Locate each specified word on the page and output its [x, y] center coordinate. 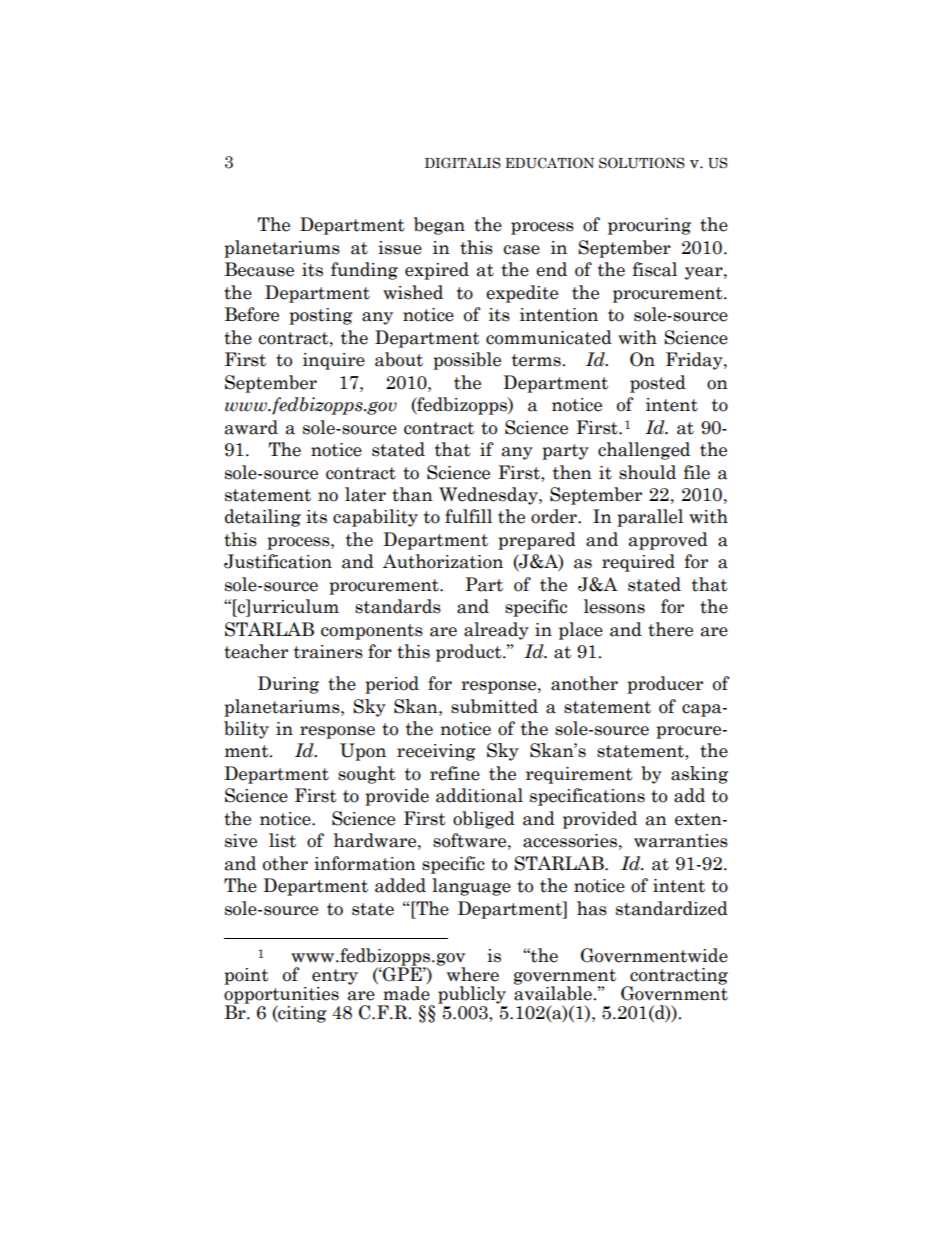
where [473, 974]
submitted [494, 706]
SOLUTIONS [642, 163]
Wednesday [489, 496]
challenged [644, 451]
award [251, 427]
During [288, 685]
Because [259, 269]
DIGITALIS [463, 163]
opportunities [281, 995]
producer [665, 685]
